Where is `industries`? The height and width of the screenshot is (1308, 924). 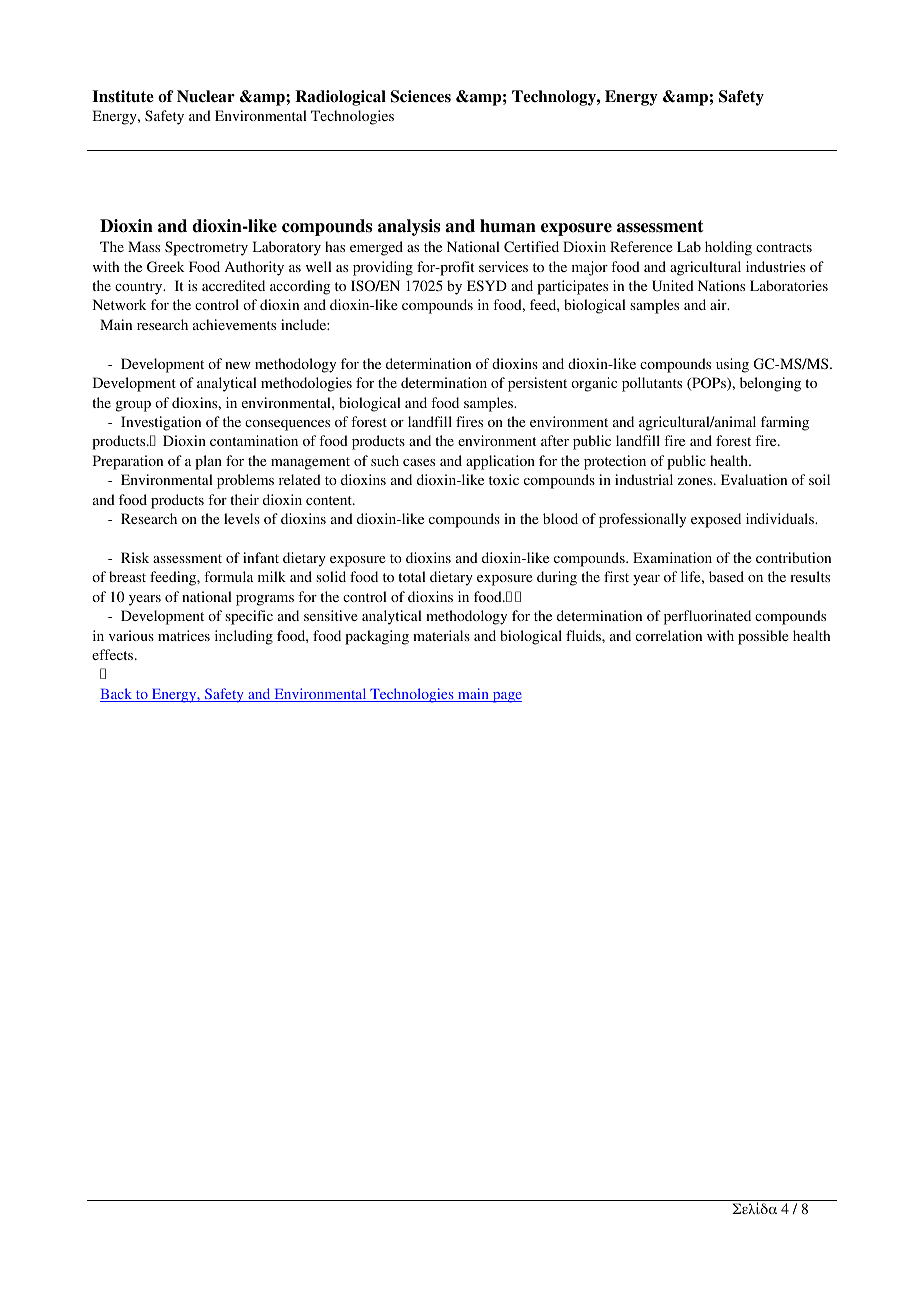 industries is located at coordinates (775, 266).
